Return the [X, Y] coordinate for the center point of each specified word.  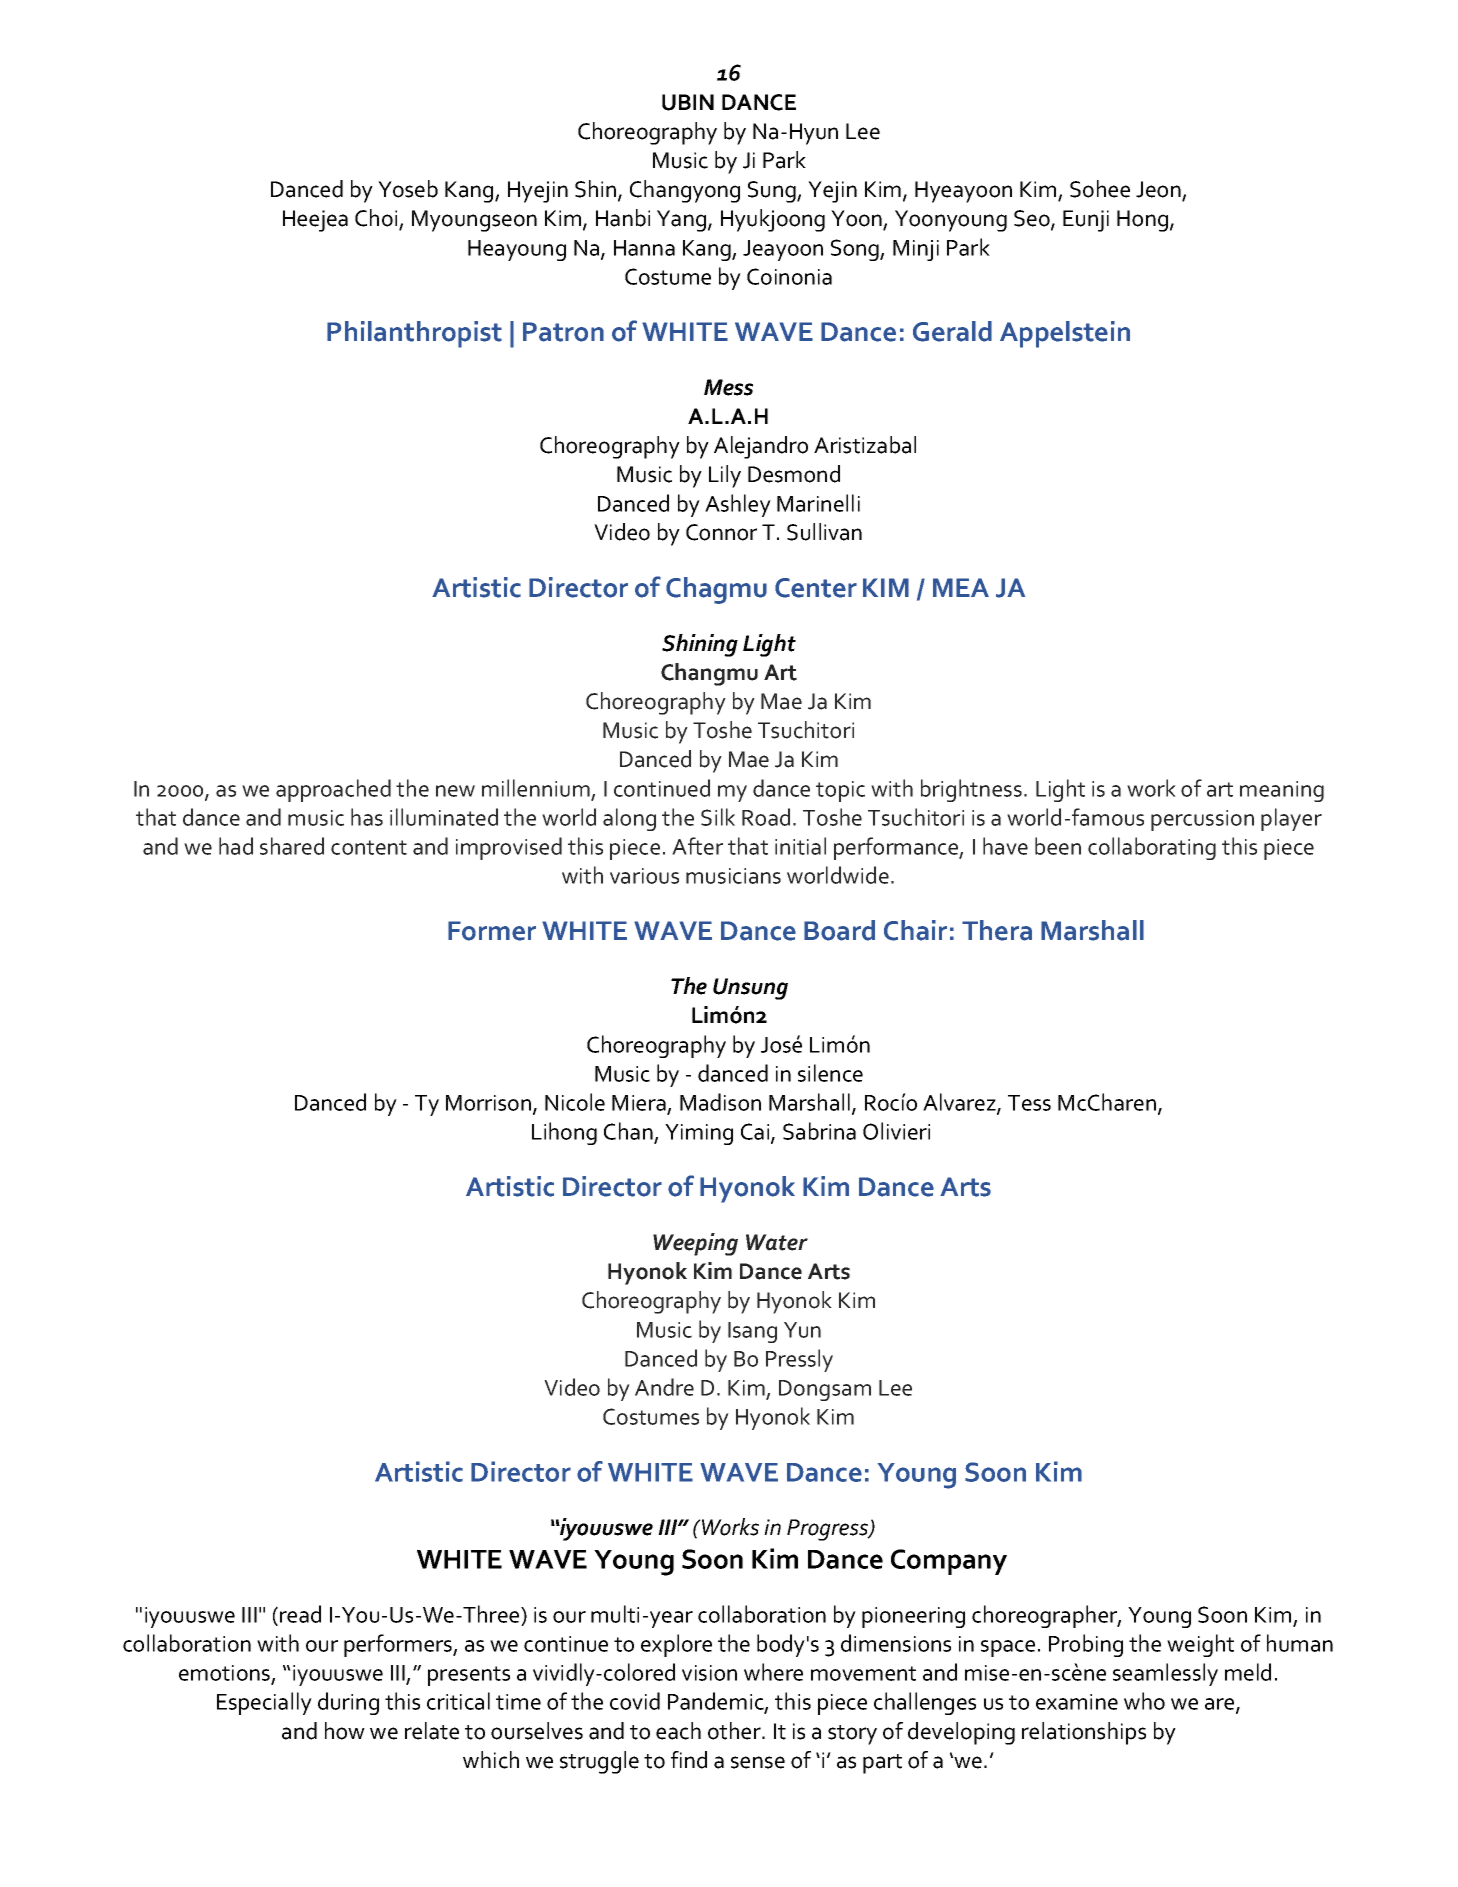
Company [949, 1562]
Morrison [488, 1103]
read [300, 1614]
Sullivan [824, 532]
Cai [756, 1133]
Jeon [1159, 190]
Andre [664, 1387]
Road [766, 817]
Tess [1029, 1103]
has [367, 817]
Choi [377, 219]
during [348, 1703]
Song [856, 250]
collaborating [1152, 848]
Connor [721, 532]
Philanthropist [414, 334]
